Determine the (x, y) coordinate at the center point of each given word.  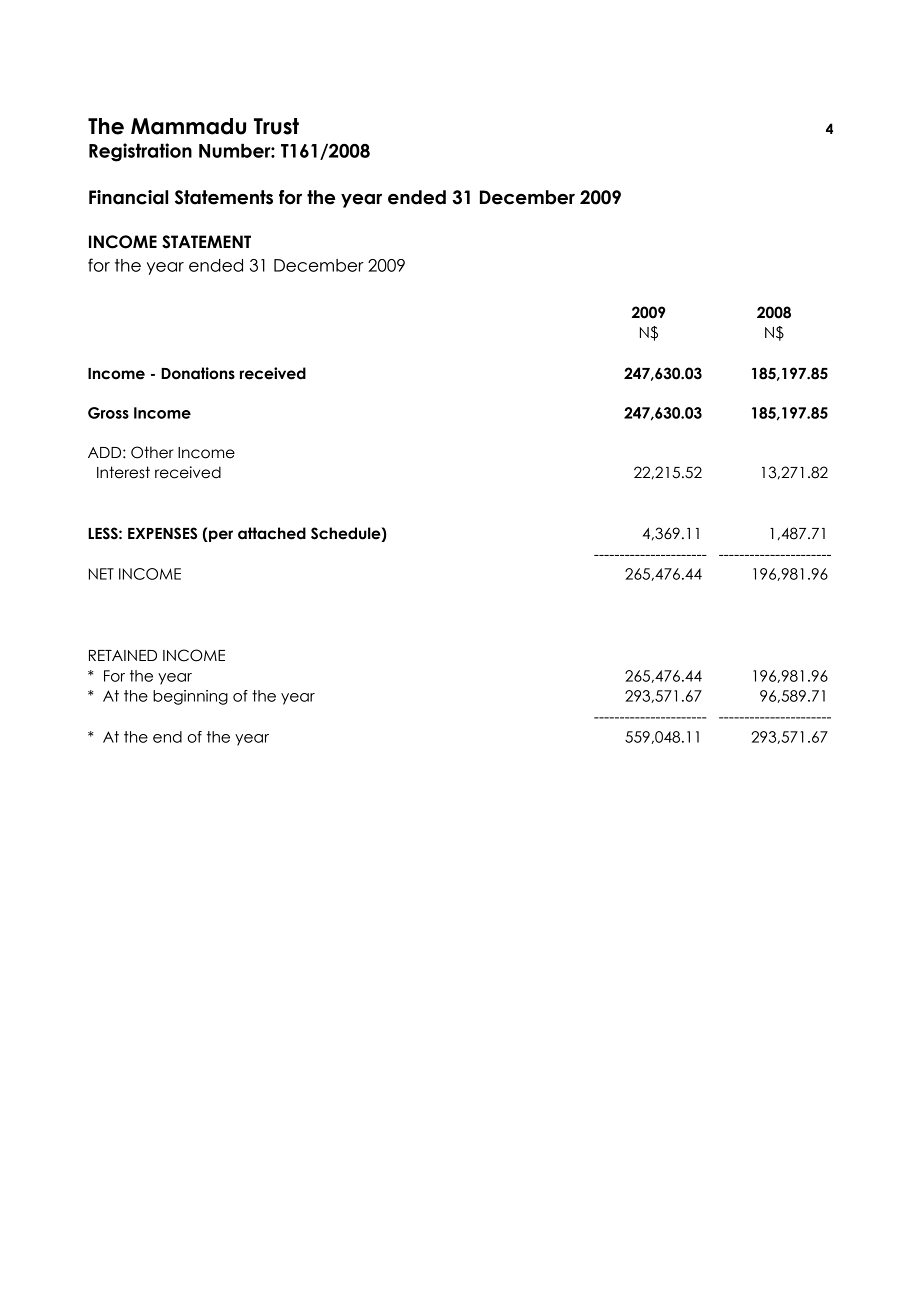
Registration (140, 152)
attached (272, 533)
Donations (198, 373)
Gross (108, 413)
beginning (190, 697)
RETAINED (123, 655)
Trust (276, 126)
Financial (128, 197)
